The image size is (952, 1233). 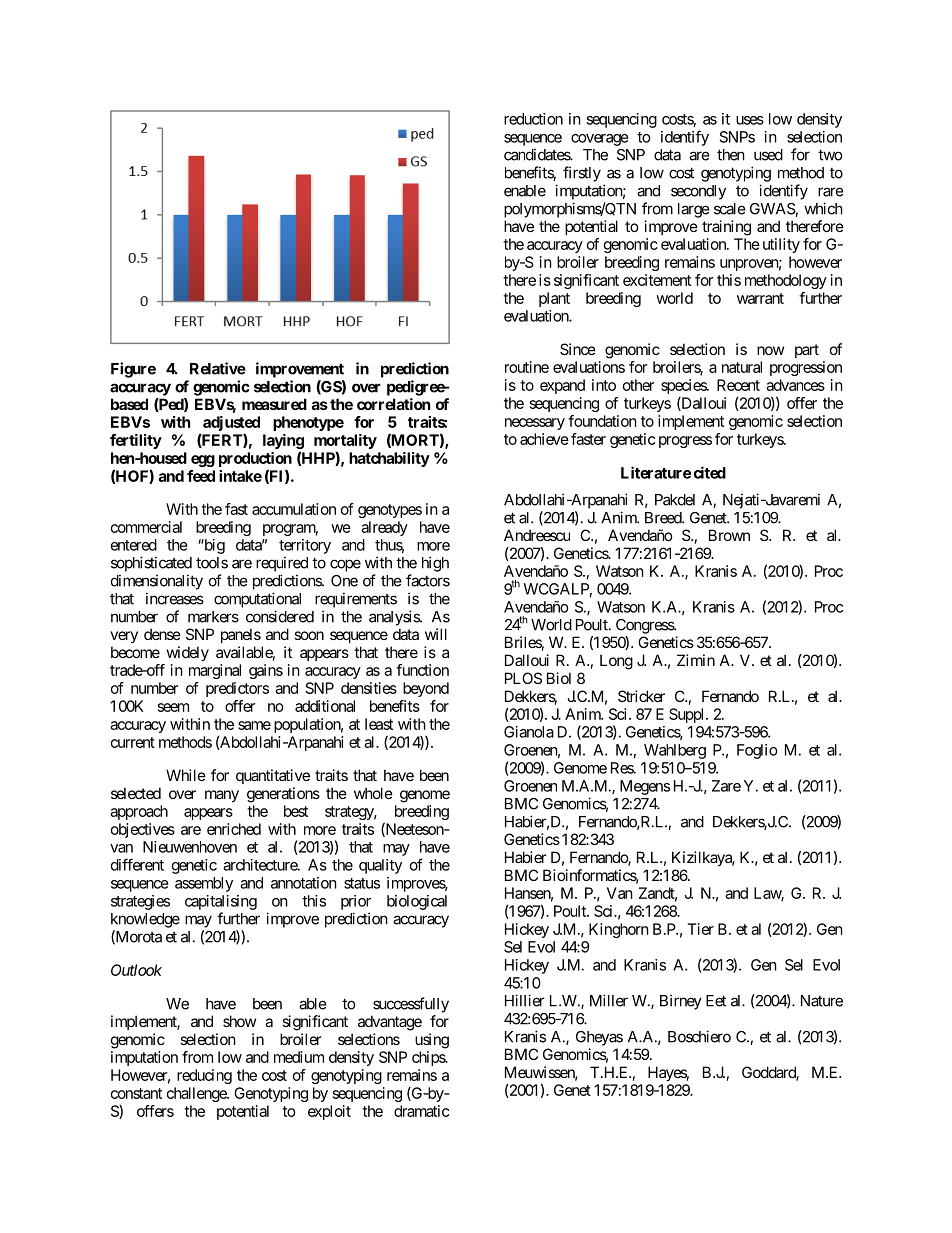 What do you see at coordinates (535, 424) in the image?
I see `necessary` at bounding box center [535, 424].
